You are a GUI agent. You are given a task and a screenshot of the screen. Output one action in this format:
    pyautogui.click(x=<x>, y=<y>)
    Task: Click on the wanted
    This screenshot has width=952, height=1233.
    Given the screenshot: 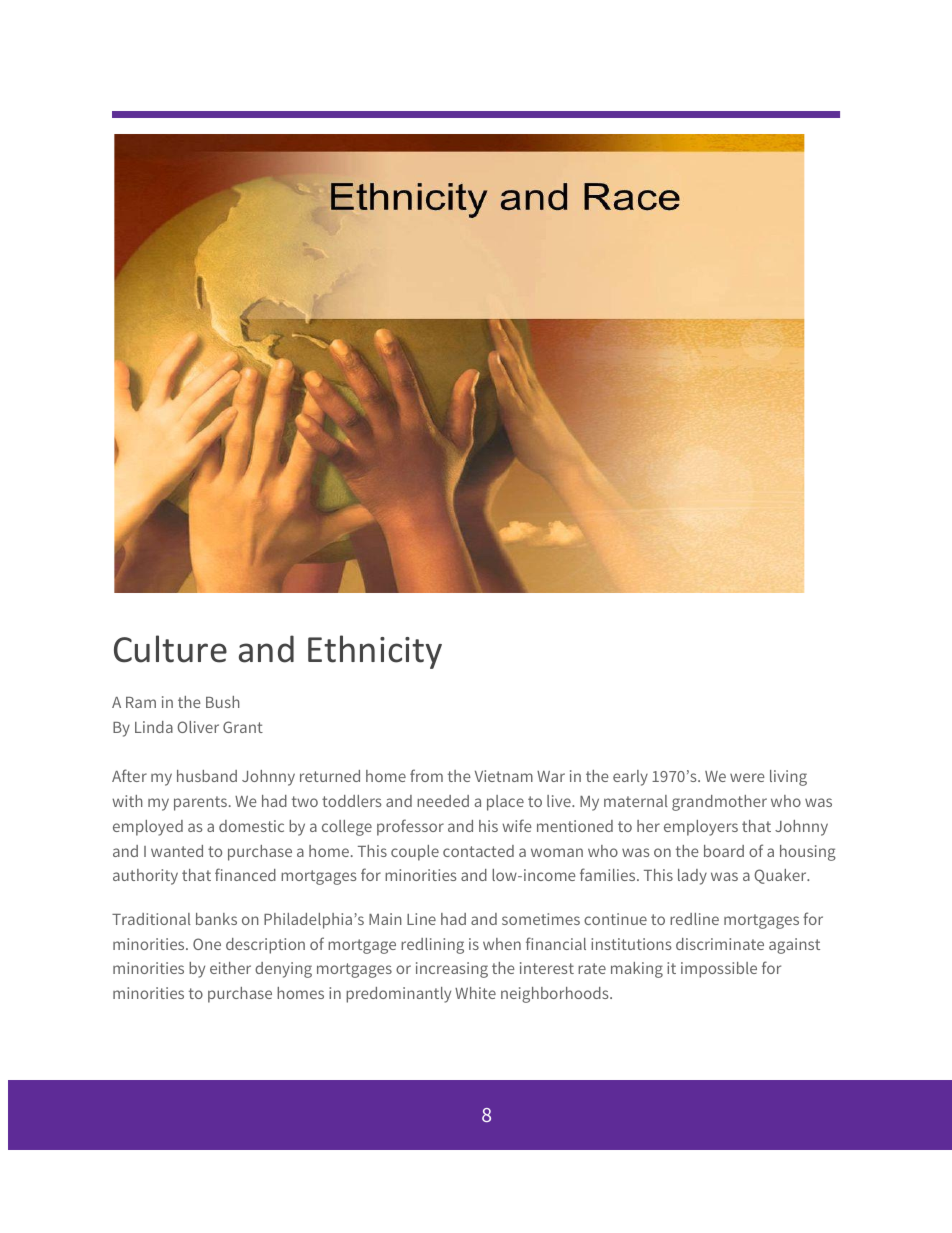 What is the action you would take?
    pyautogui.click(x=177, y=851)
